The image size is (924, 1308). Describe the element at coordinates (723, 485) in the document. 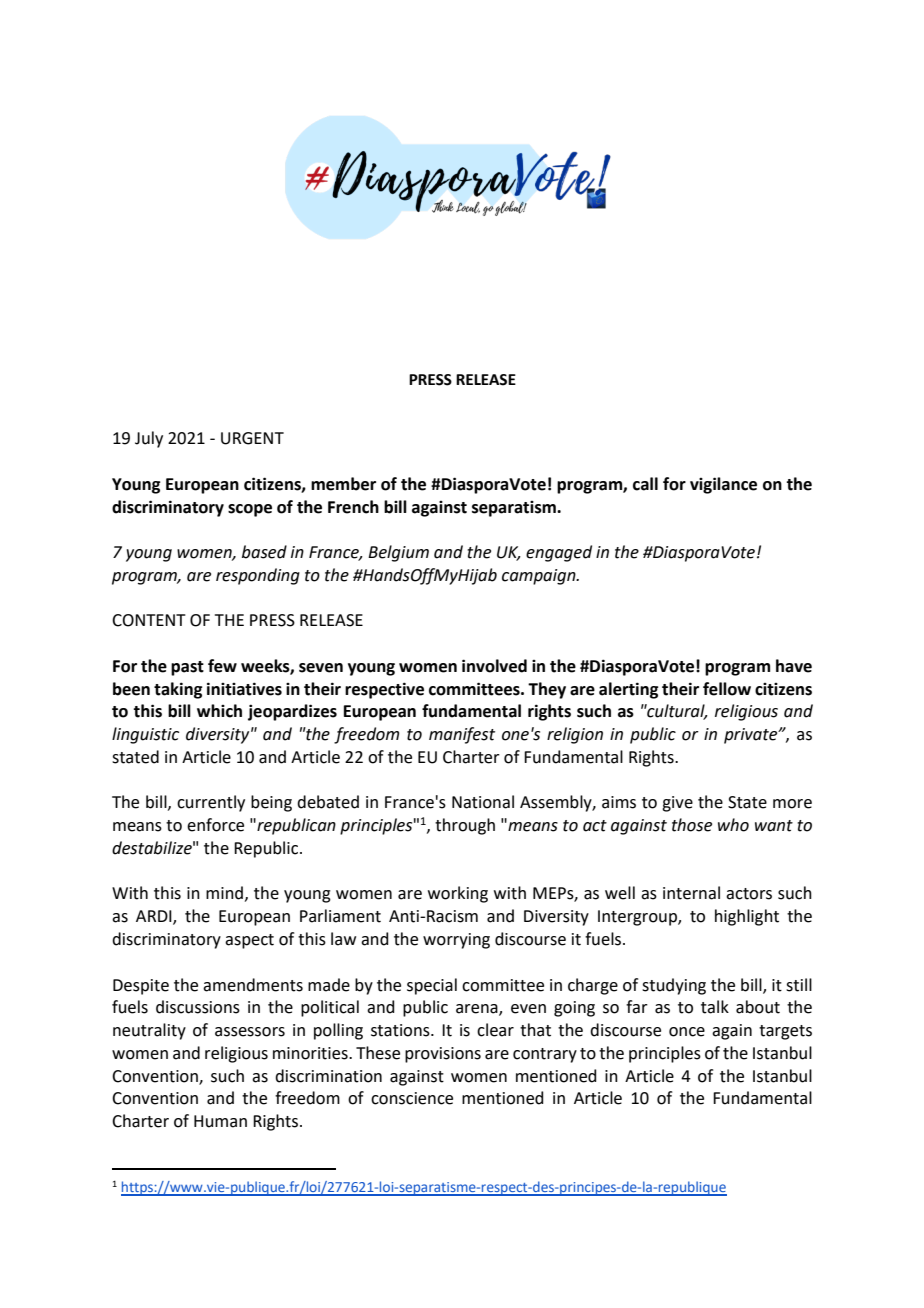

I see `vigilance` at that location.
